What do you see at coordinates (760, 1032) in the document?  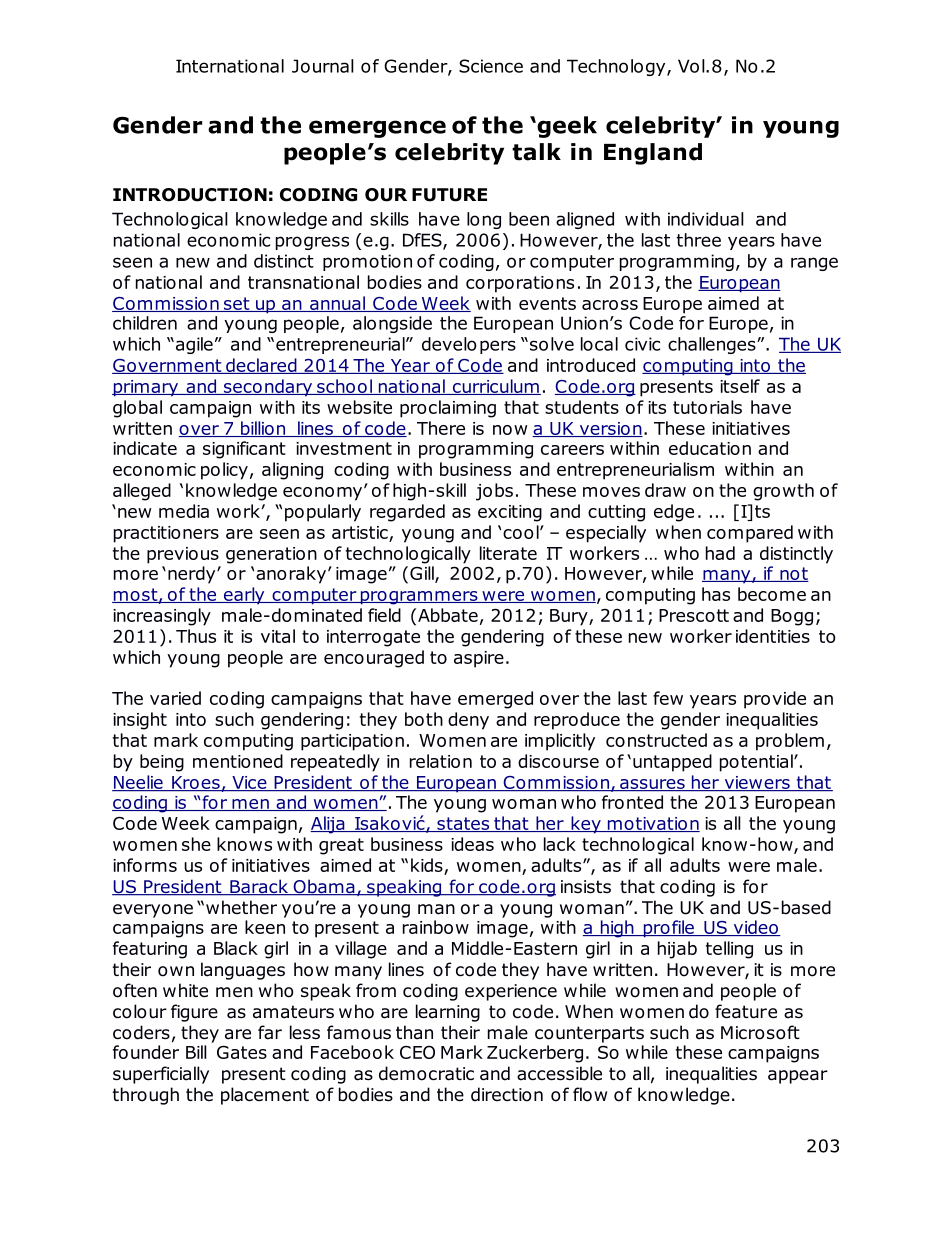 I see `Microsoft` at bounding box center [760, 1032].
